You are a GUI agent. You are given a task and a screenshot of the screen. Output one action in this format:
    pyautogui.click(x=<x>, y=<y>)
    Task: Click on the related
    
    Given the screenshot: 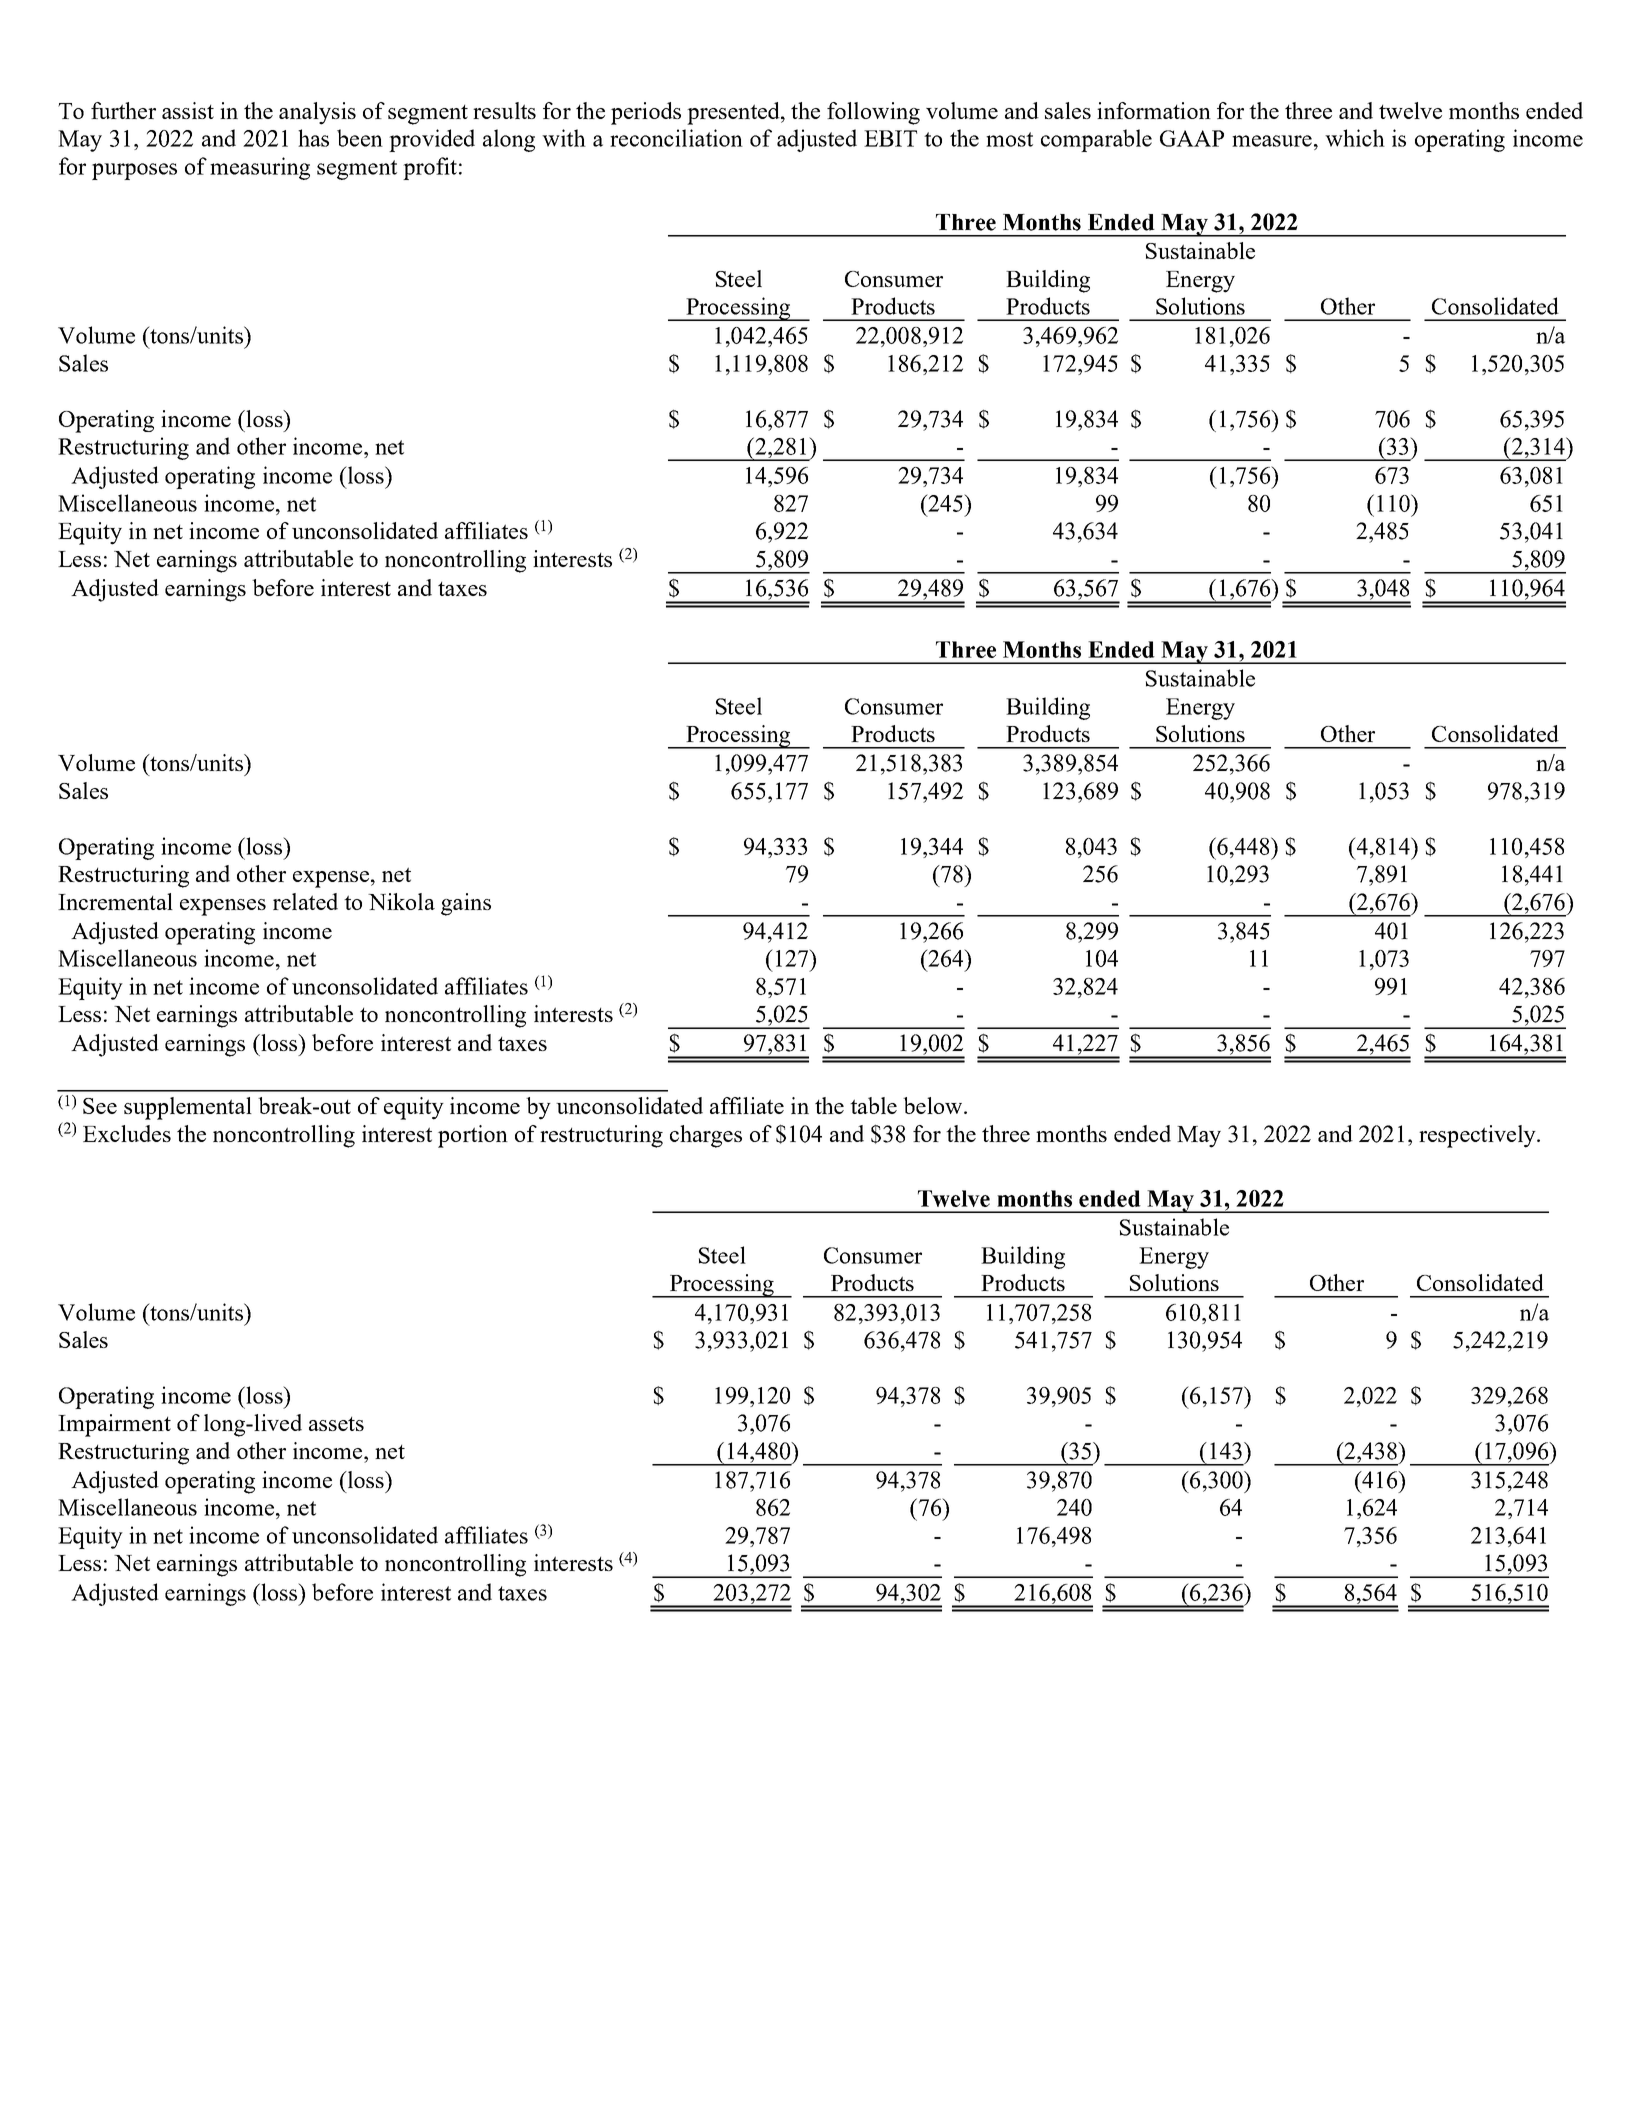 What is the action you would take?
    pyautogui.click(x=305, y=901)
